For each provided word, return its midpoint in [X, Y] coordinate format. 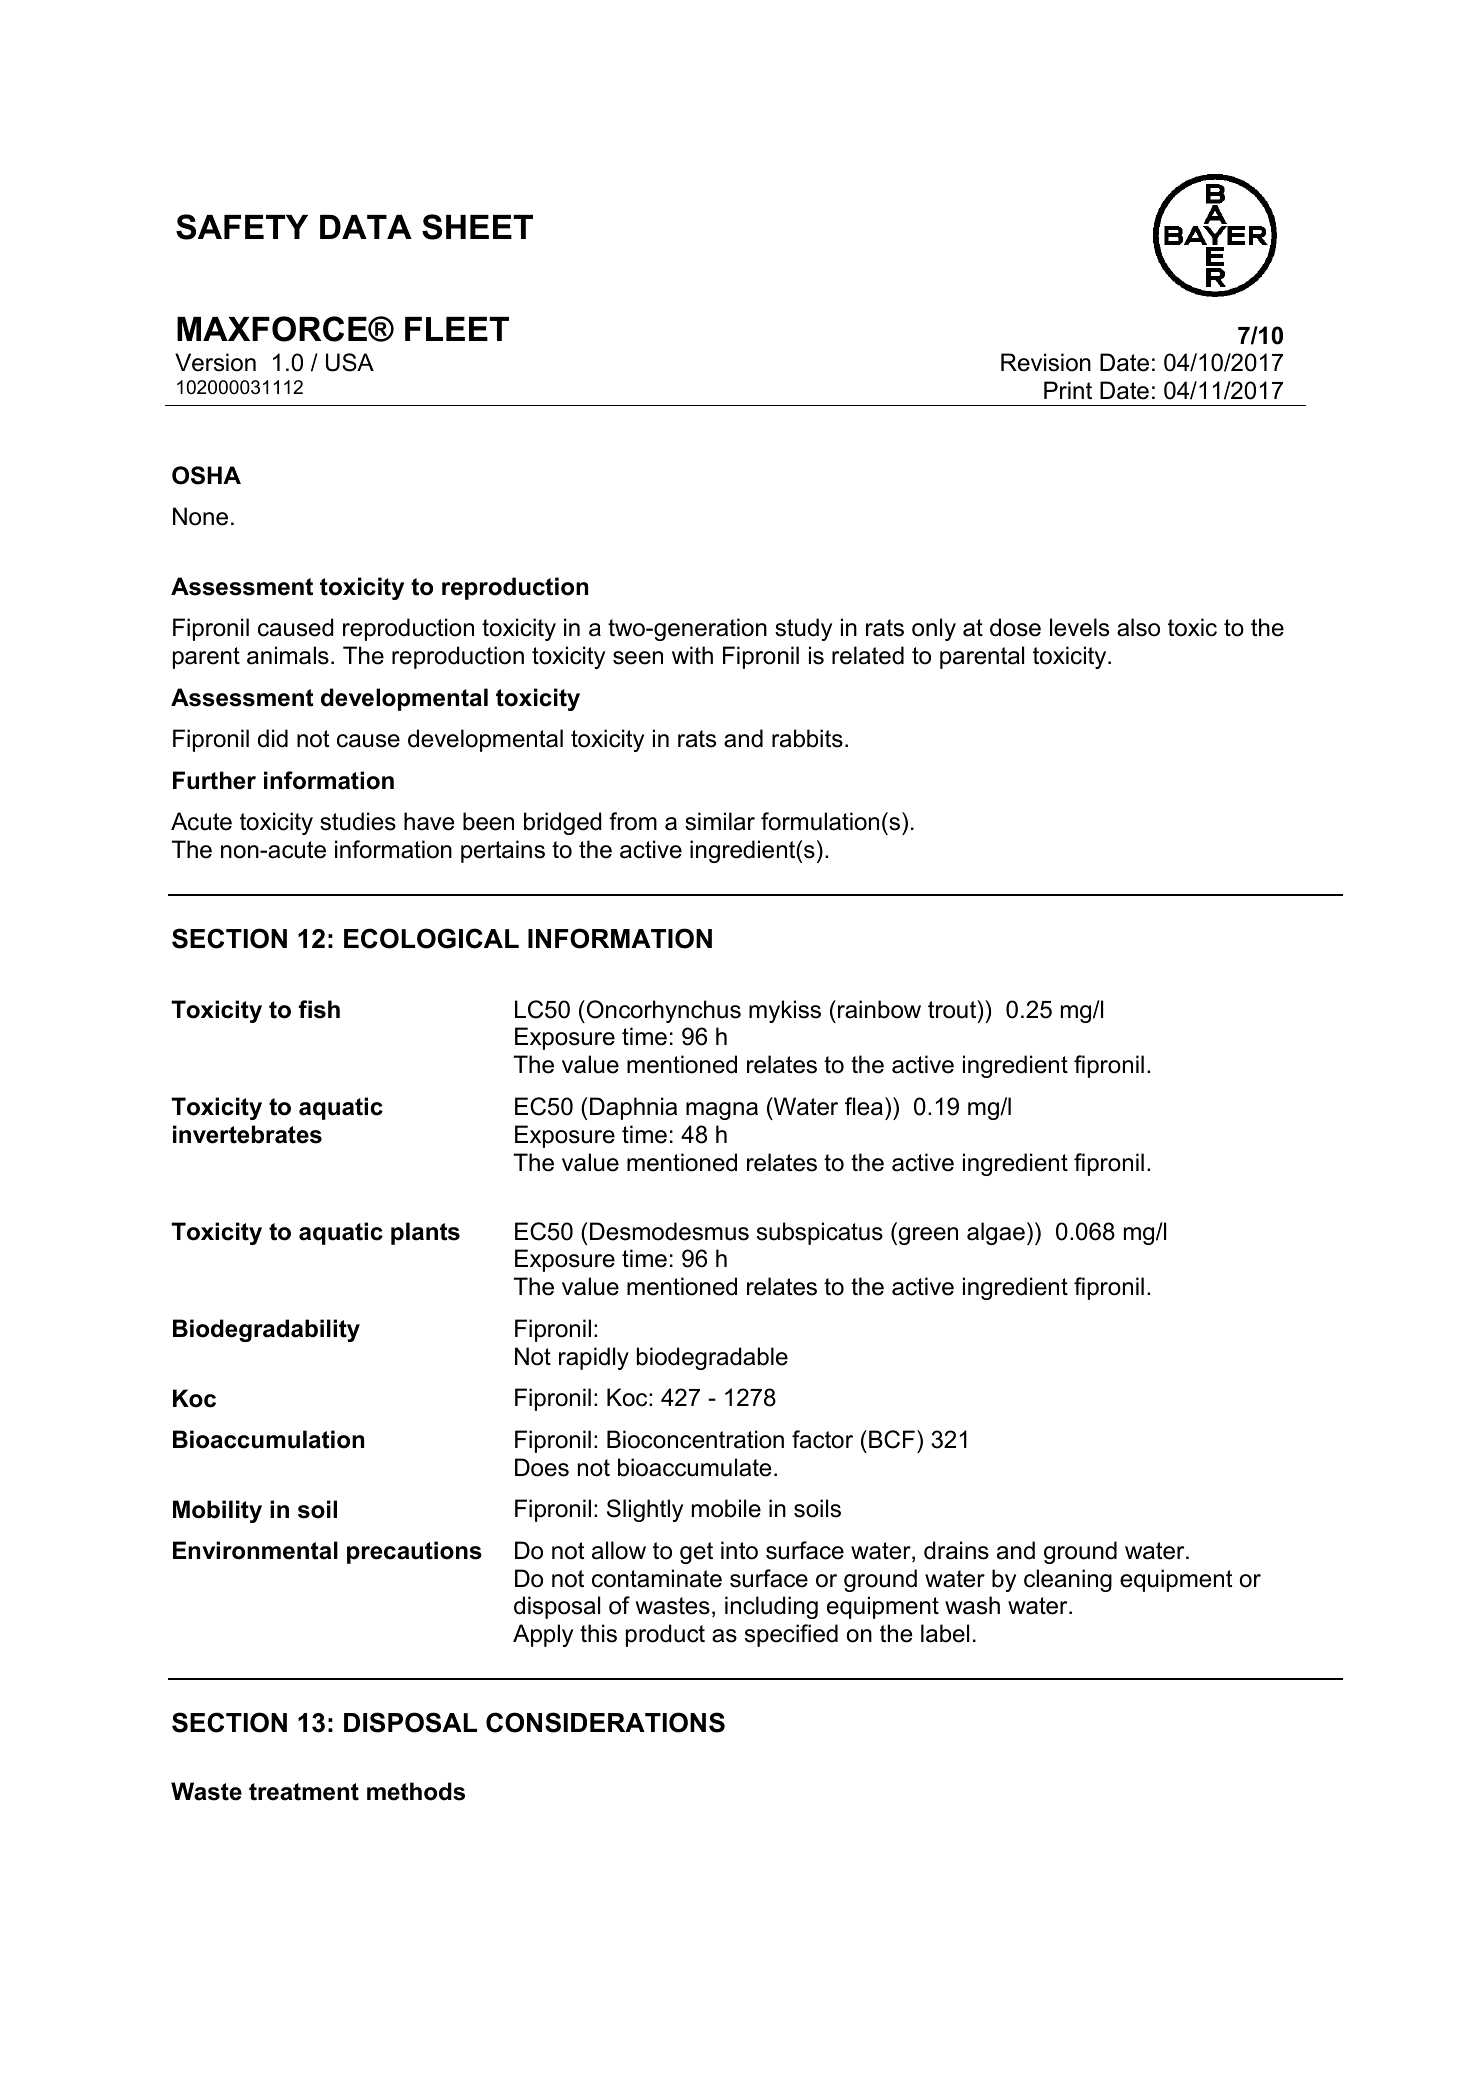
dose [1015, 627]
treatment [304, 1792]
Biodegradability [266, 1330]
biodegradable [712, 1358]
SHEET [477, 227]
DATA [366, 227]
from [633, 821]
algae [996, 1233]
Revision [1046, 362]
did [273, 738]
